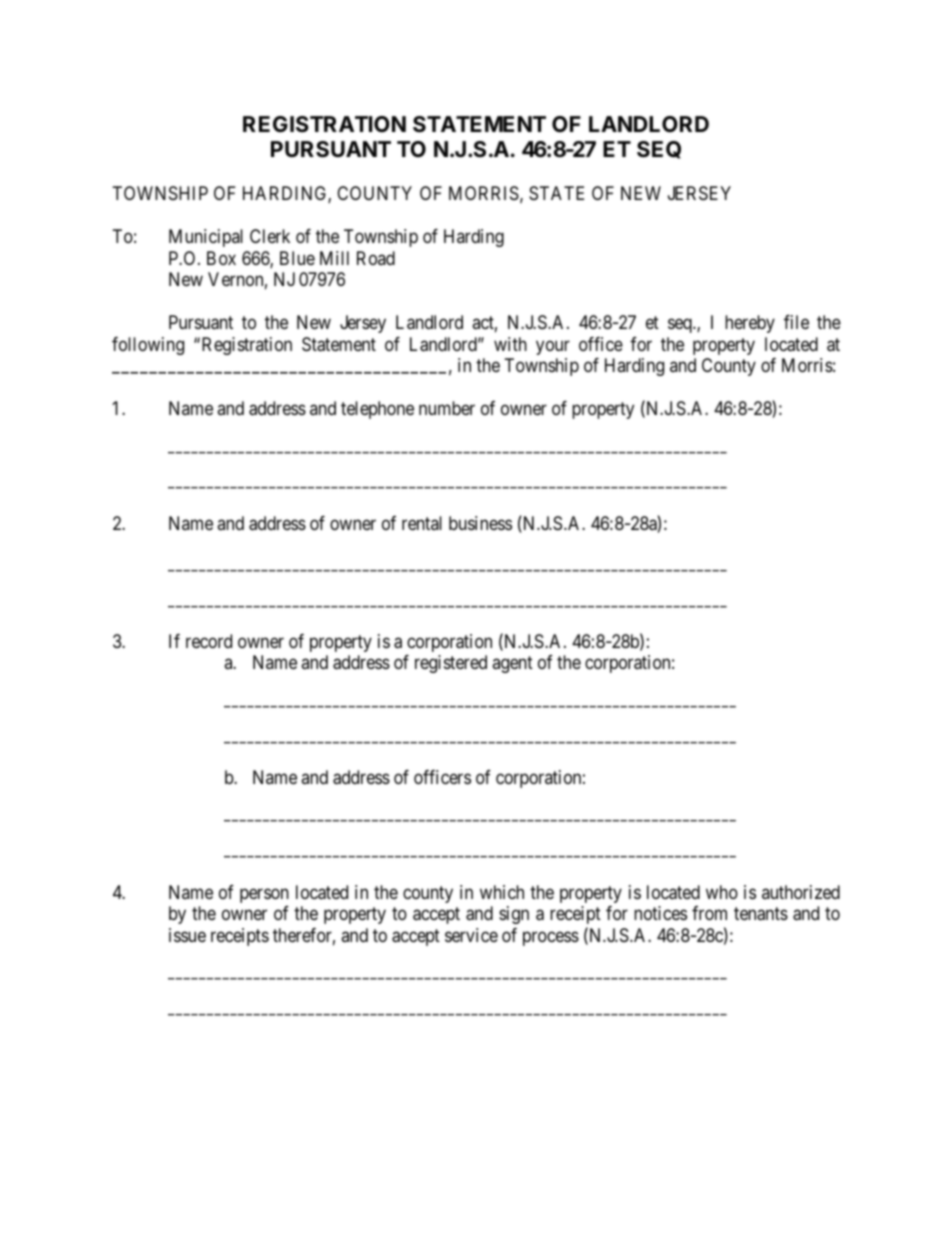  I want to click on Box, so click(221, 258).
